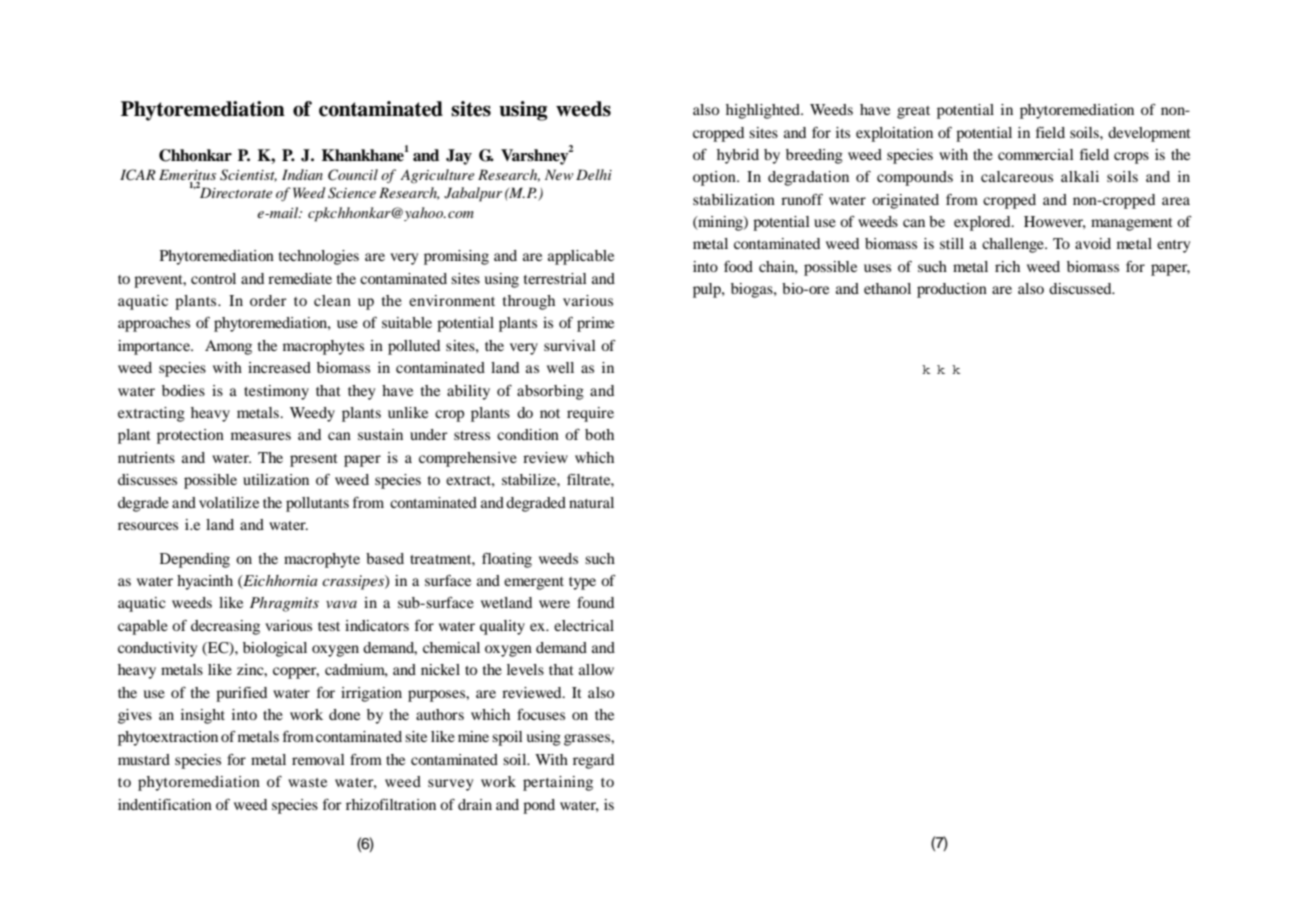  What do you see at coordinates (599, 434) in the page?
I see `both` at bounding box center [599, 434].
